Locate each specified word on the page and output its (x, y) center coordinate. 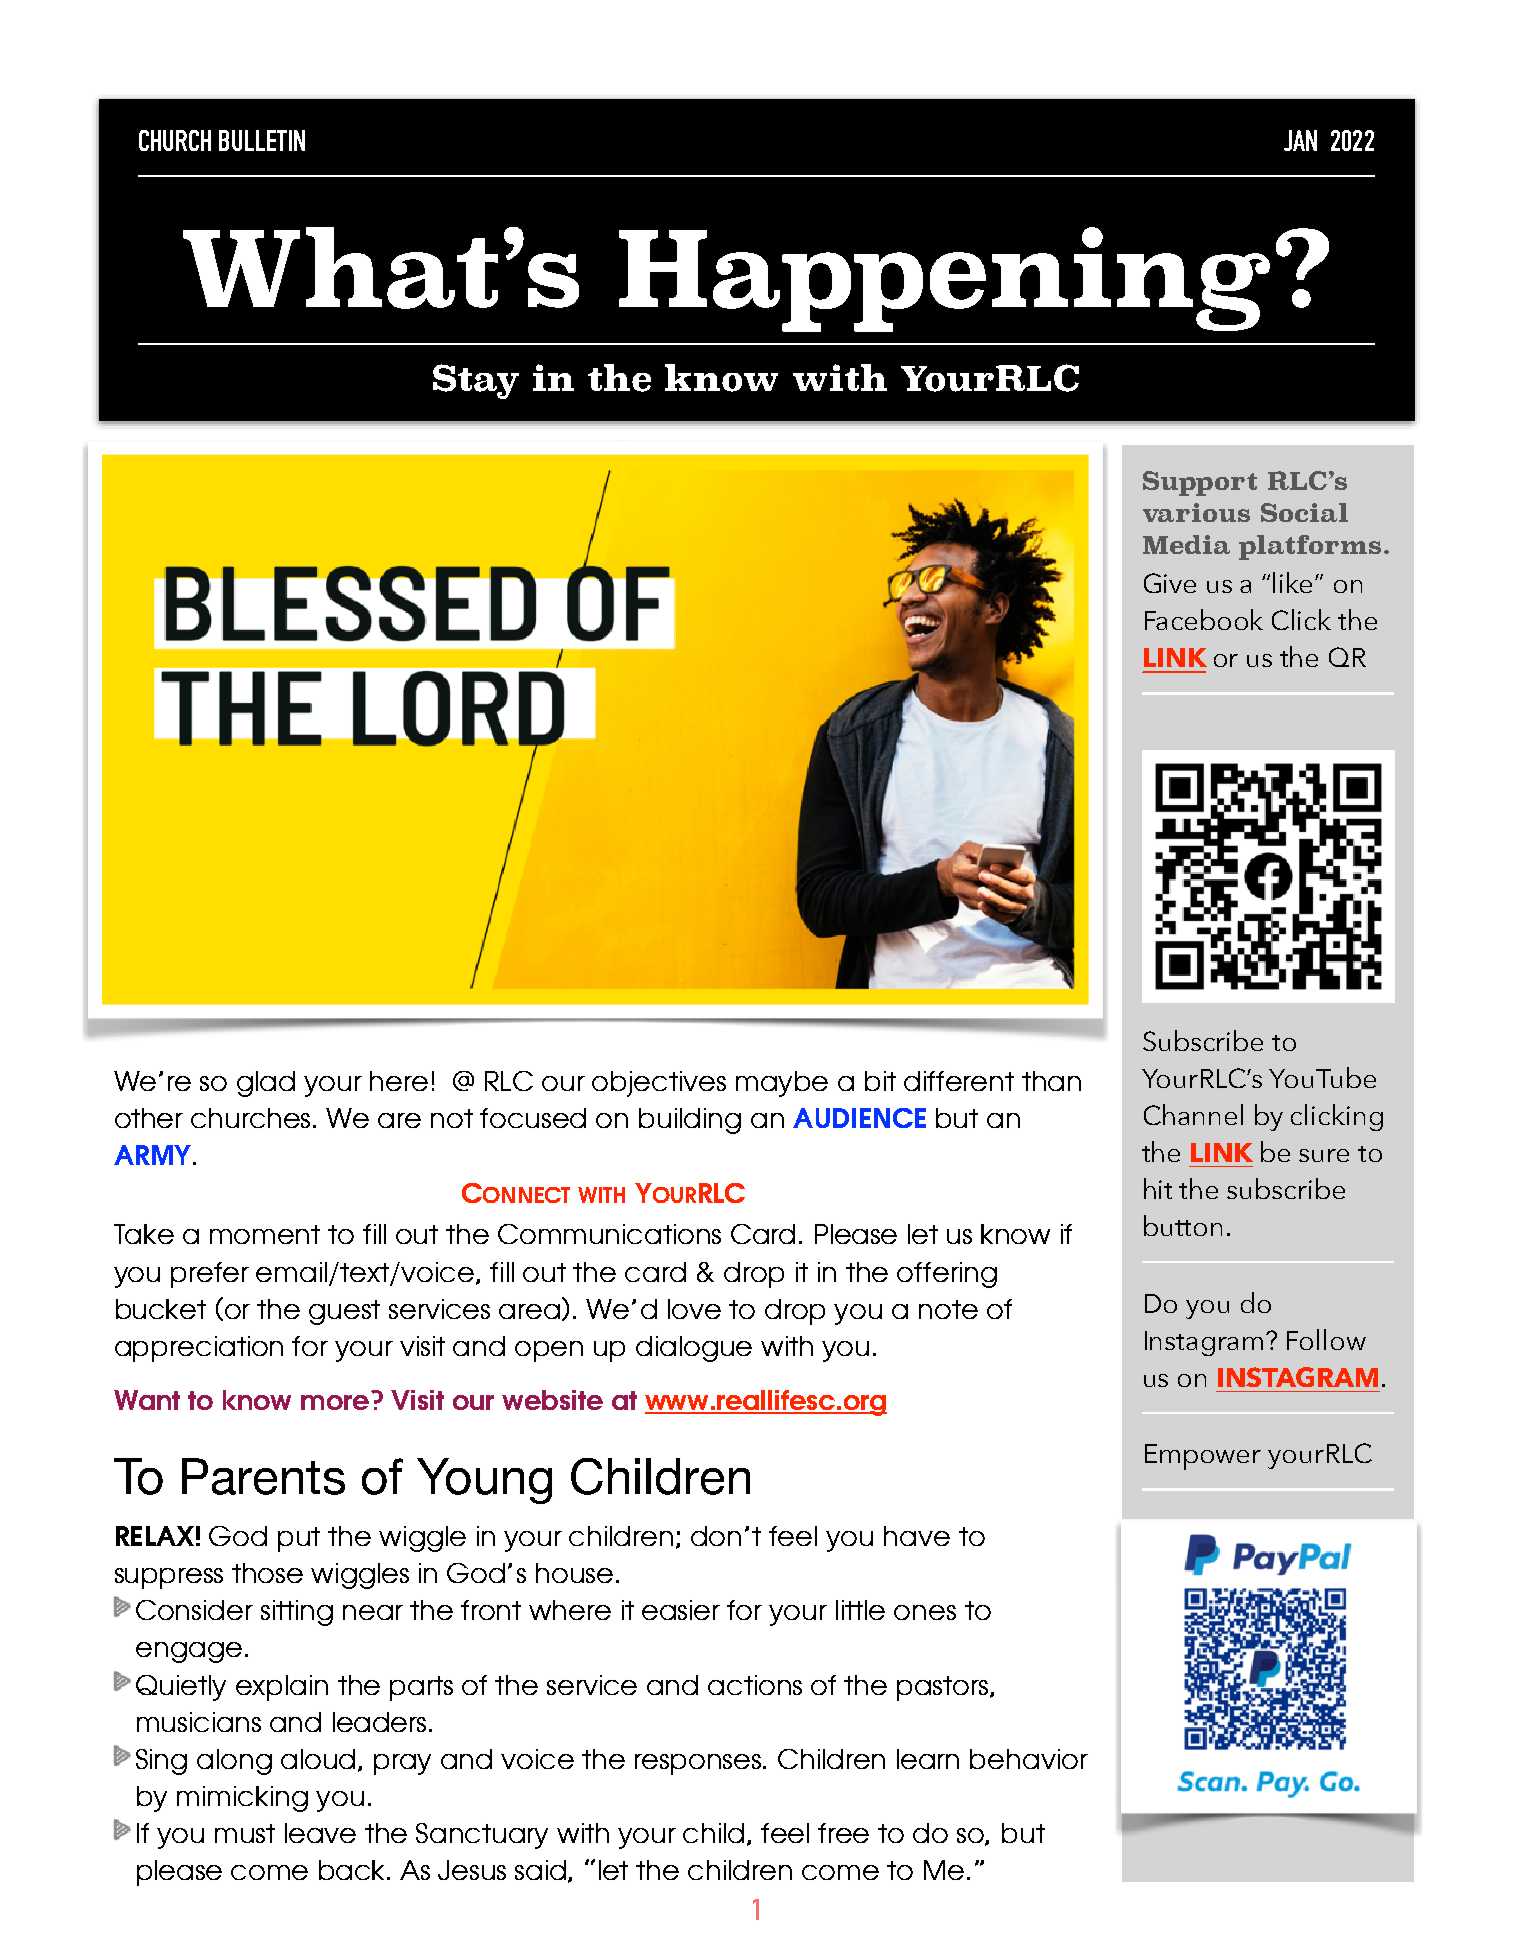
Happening (944, 279)
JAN (1300, 140)
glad (266, 1084)
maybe (782, 1084)
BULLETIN (262, 140)
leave (320, 1833)
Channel (1193, 1114)
